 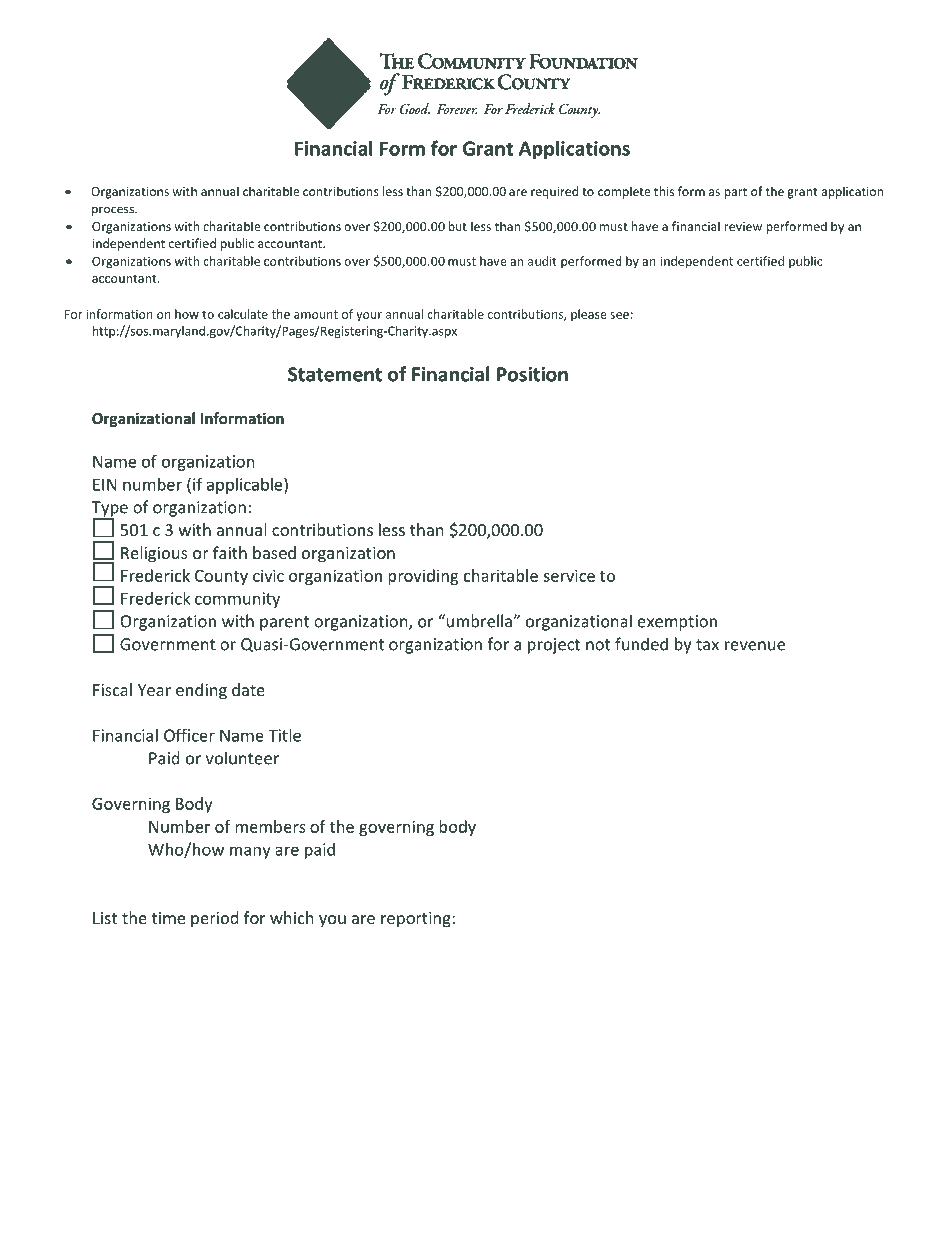 What do you see at coordinates (292, 917) in the screenshot?
I see `which` at bounding box center [292, 917].
